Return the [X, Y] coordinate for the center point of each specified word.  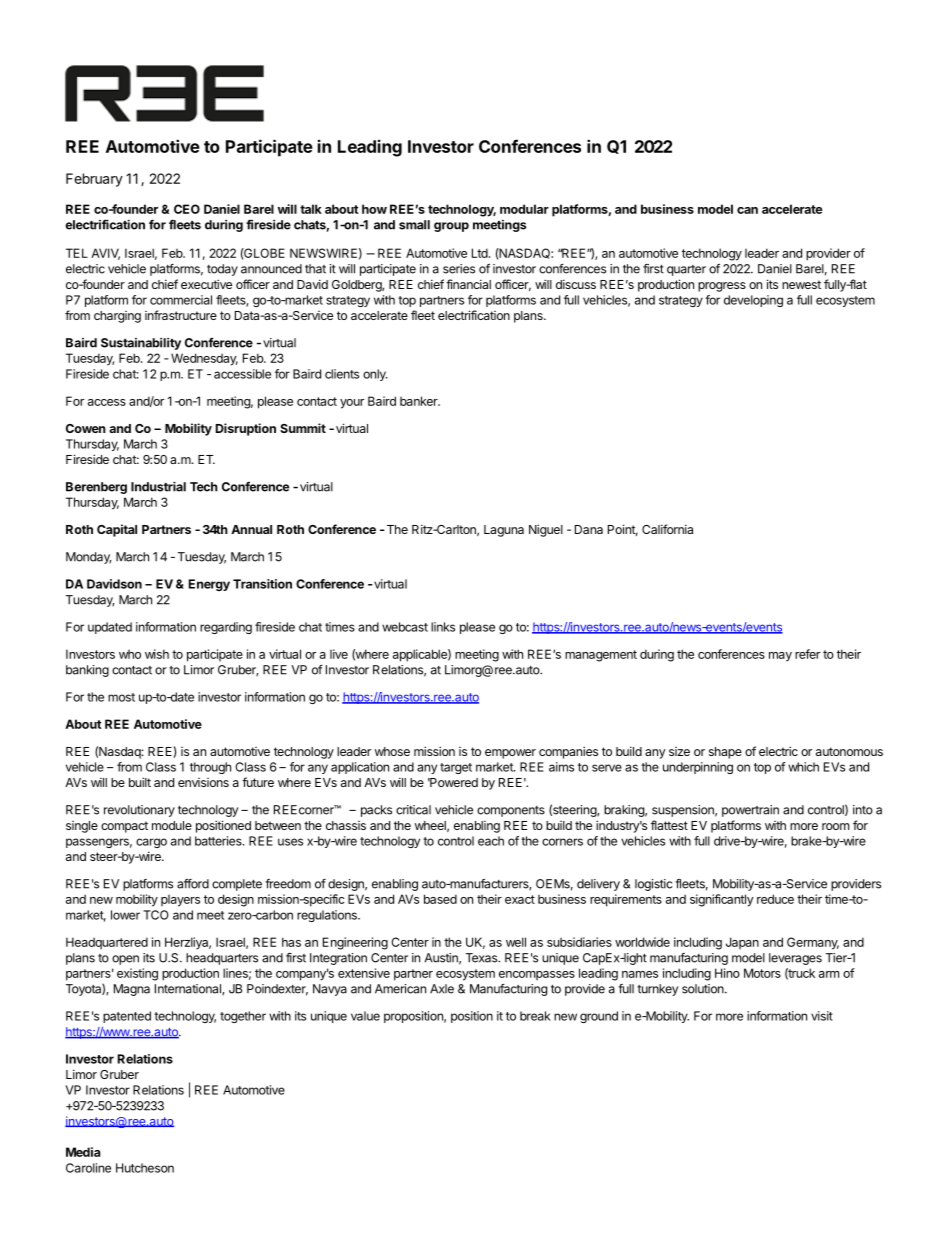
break [535, 1016]
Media [83, 1152]
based [440, 899]
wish [157, 654]
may [780, 657]
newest [801, 284]
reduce [775, 899]
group [451, 227]
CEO [187, 209]
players [180, 901]
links [443, 627]
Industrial [158, 486]
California [667, 529]
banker [420, 401]
